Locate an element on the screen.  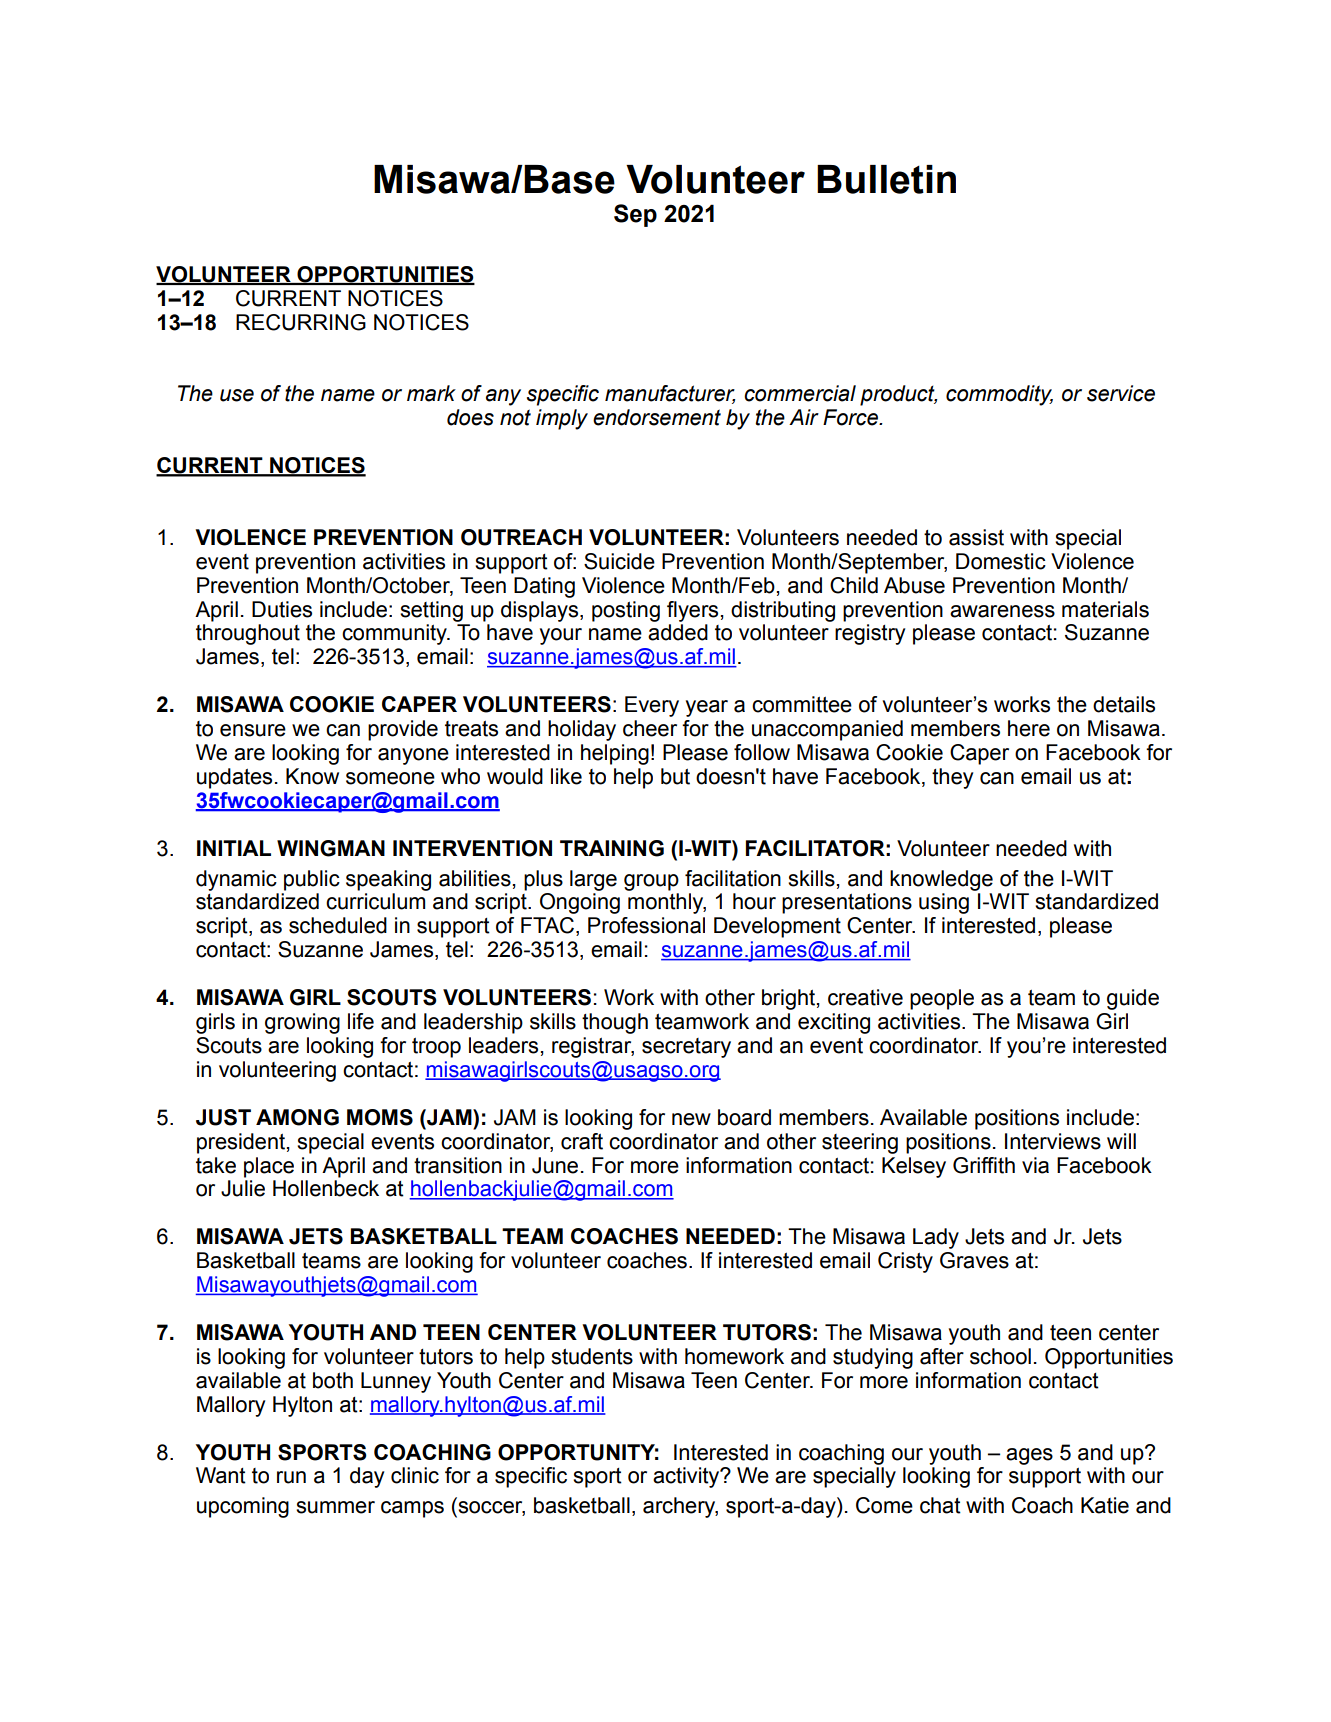
using is located at coordinates (944, 903).
